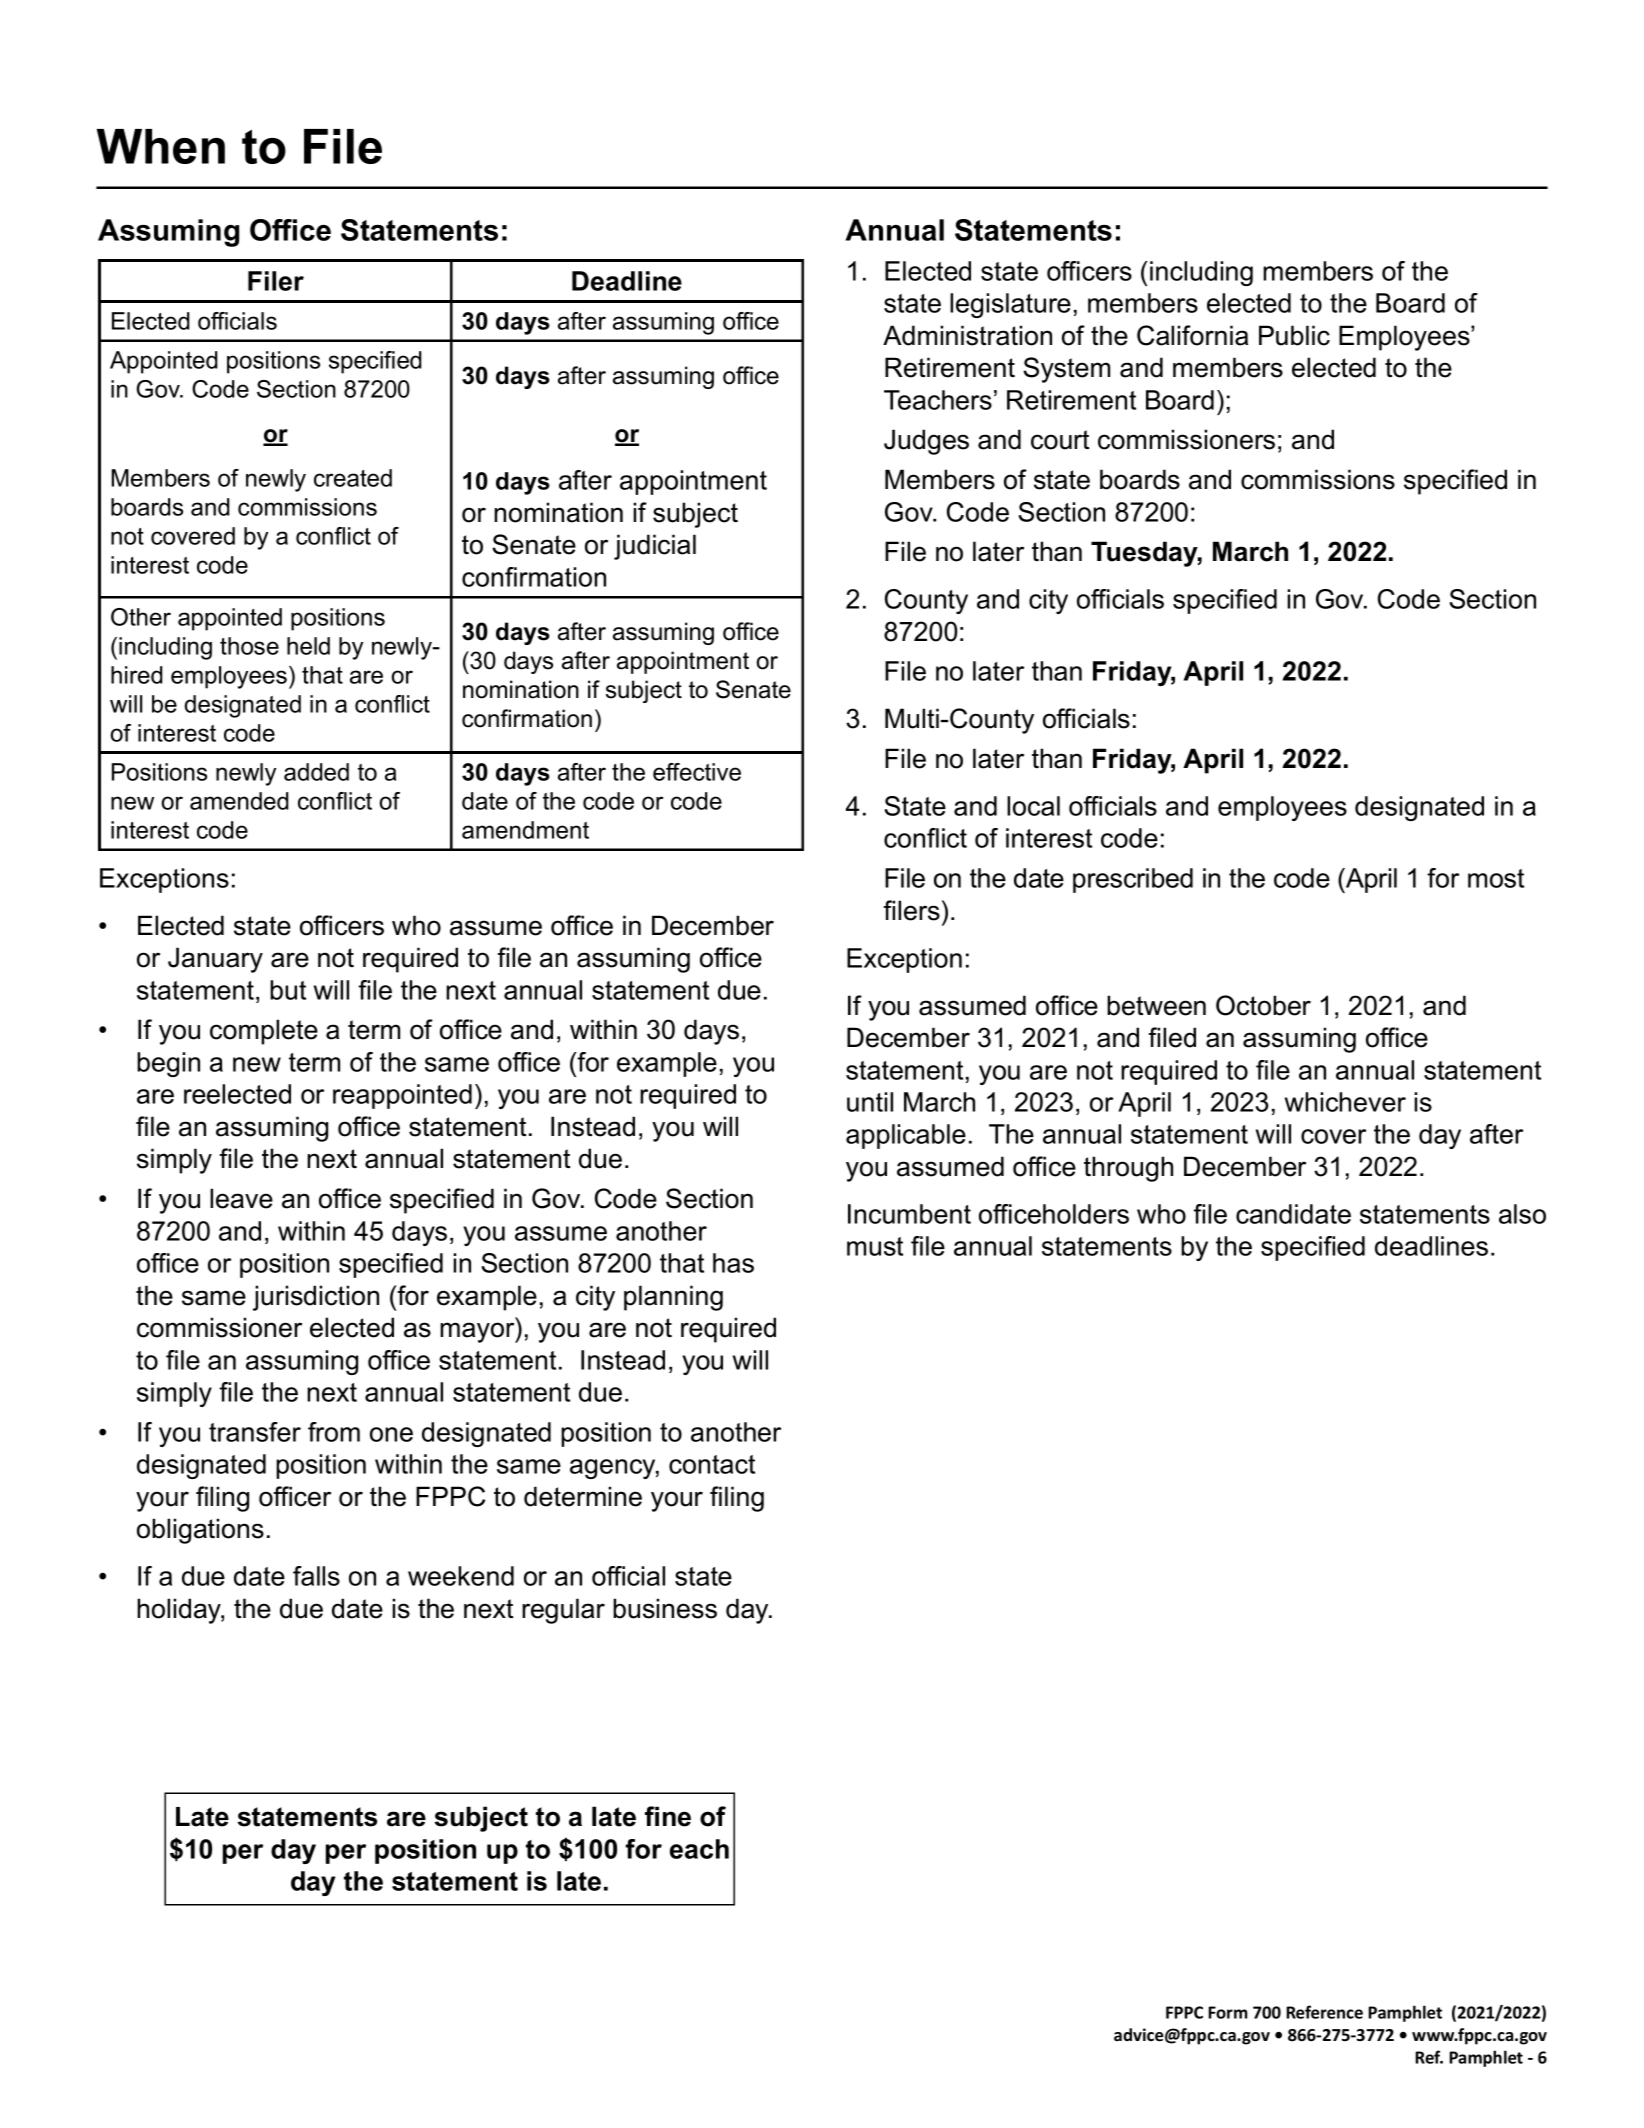 This document has height=2128, width=1644. What do you see at coordinates (1010, 305) in the document?
I see `legislature` at bounding box center [1010, 305].
